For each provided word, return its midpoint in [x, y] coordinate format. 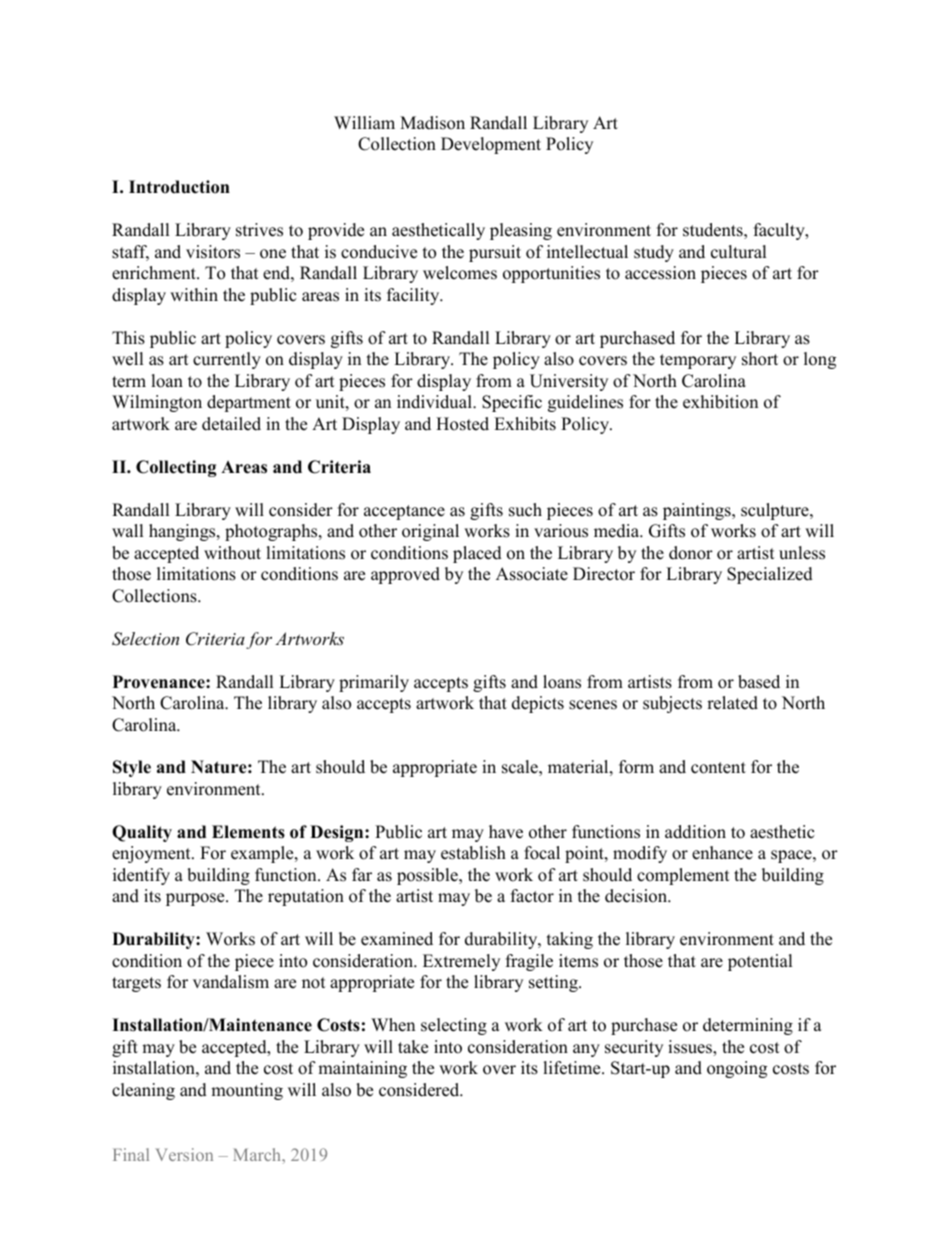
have [506, 832]
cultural [739, 252]
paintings [698, 511]
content [718, 768]
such [525, 510]
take [413, 1047]
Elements [248, 832]
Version [184, 1154]
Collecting [176, 468]
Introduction [179, 187]
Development [491, 145]
